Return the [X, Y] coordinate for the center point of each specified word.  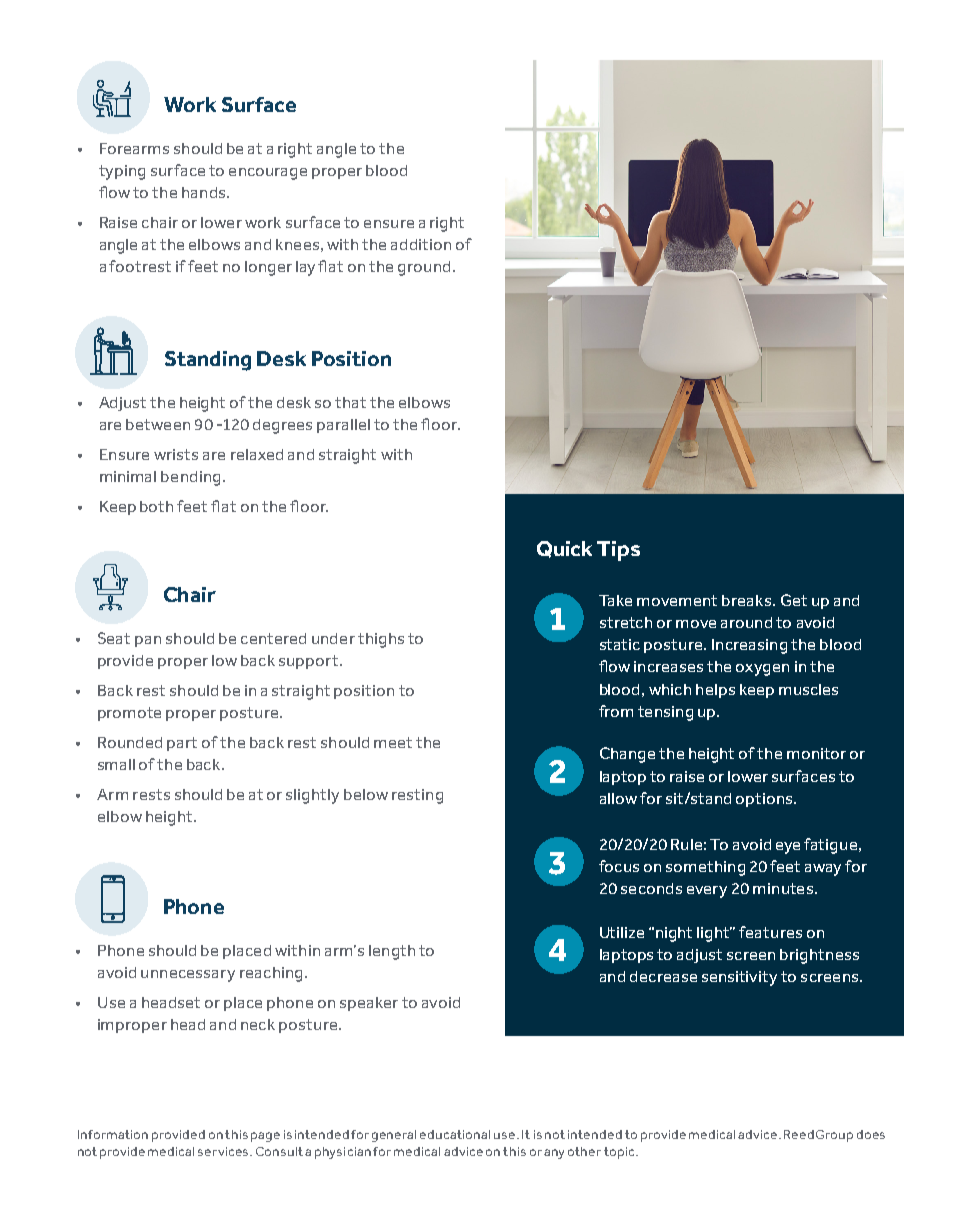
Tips [618, 551]
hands [205, 192]
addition [421, 244]
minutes [783, 888]
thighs [381, 640]
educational [455, 1134]
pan [148, 641]
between [158, 424]
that [350, 402]
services [224, 1151]
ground [424, 268]
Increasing [749, 646]
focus [619, 866]
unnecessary [188, 976]
